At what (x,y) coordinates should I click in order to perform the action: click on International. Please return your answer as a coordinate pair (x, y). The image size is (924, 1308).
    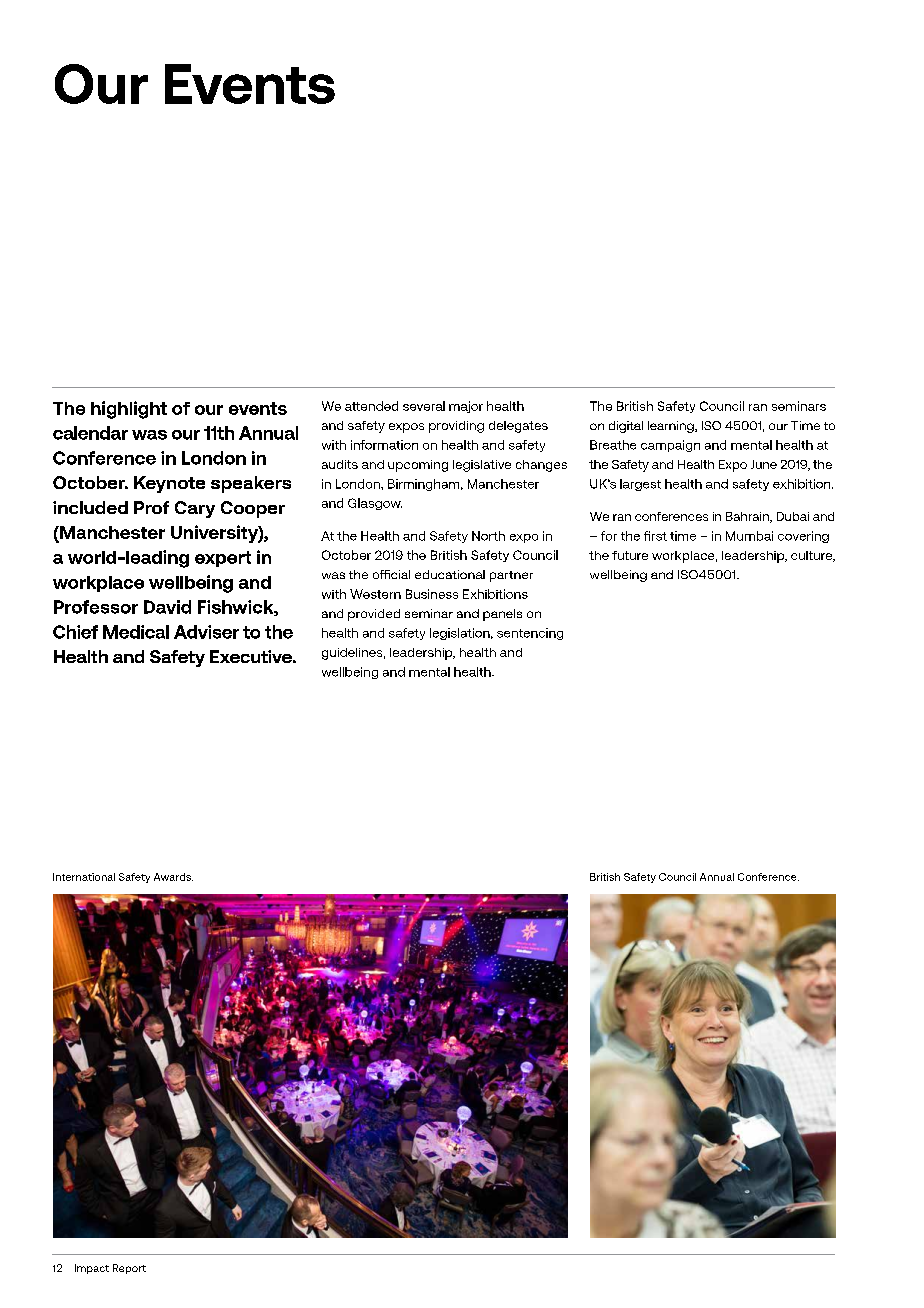
    Looking at the image, I should click on (84, 877).
